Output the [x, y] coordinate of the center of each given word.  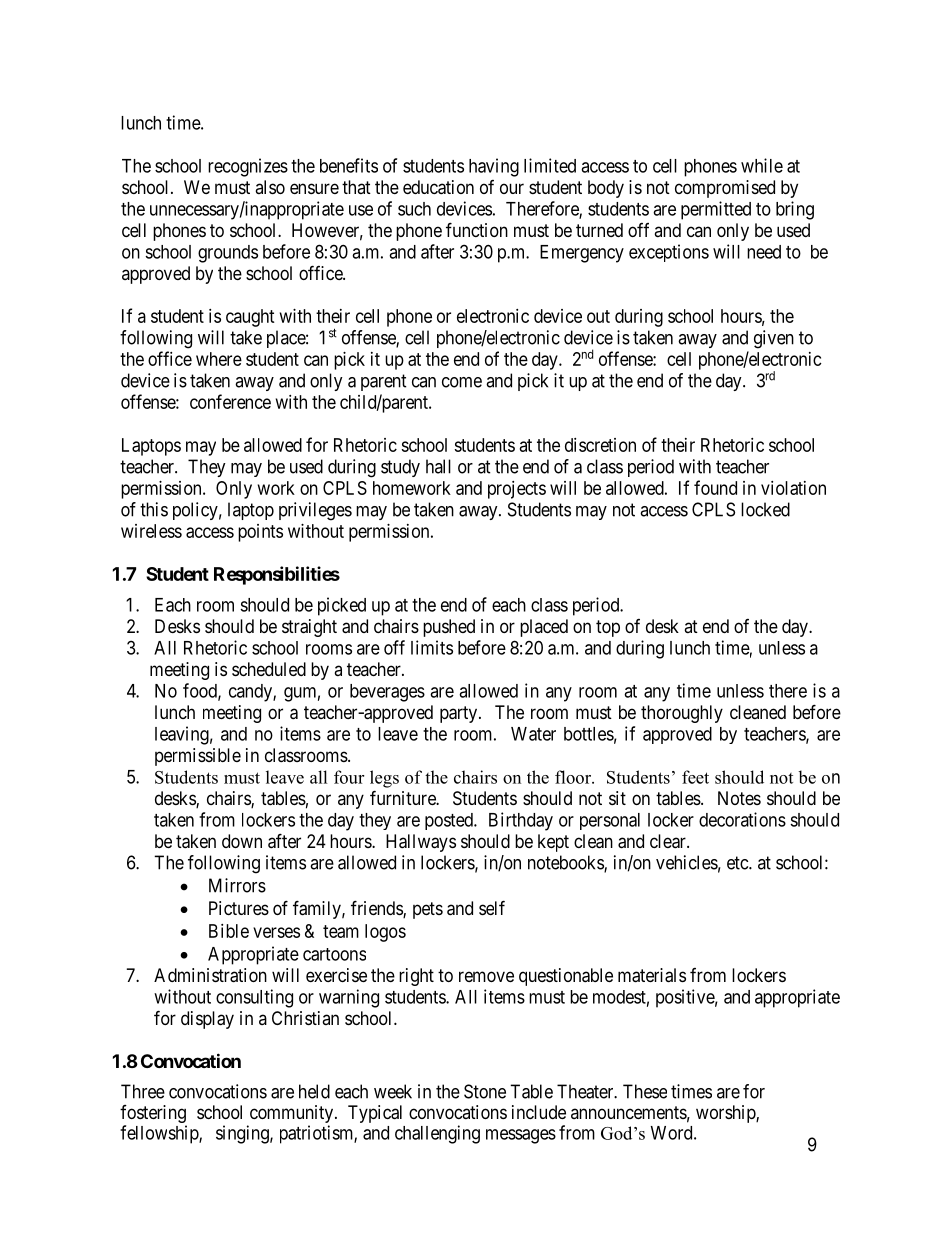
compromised [725, 189]
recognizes [248, 167]
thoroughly [682, 714]
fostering [153, 1115]
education [438, 187]
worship [726, 1114]
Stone [485, 1091]
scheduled [269, 669]
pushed [449, 628]
